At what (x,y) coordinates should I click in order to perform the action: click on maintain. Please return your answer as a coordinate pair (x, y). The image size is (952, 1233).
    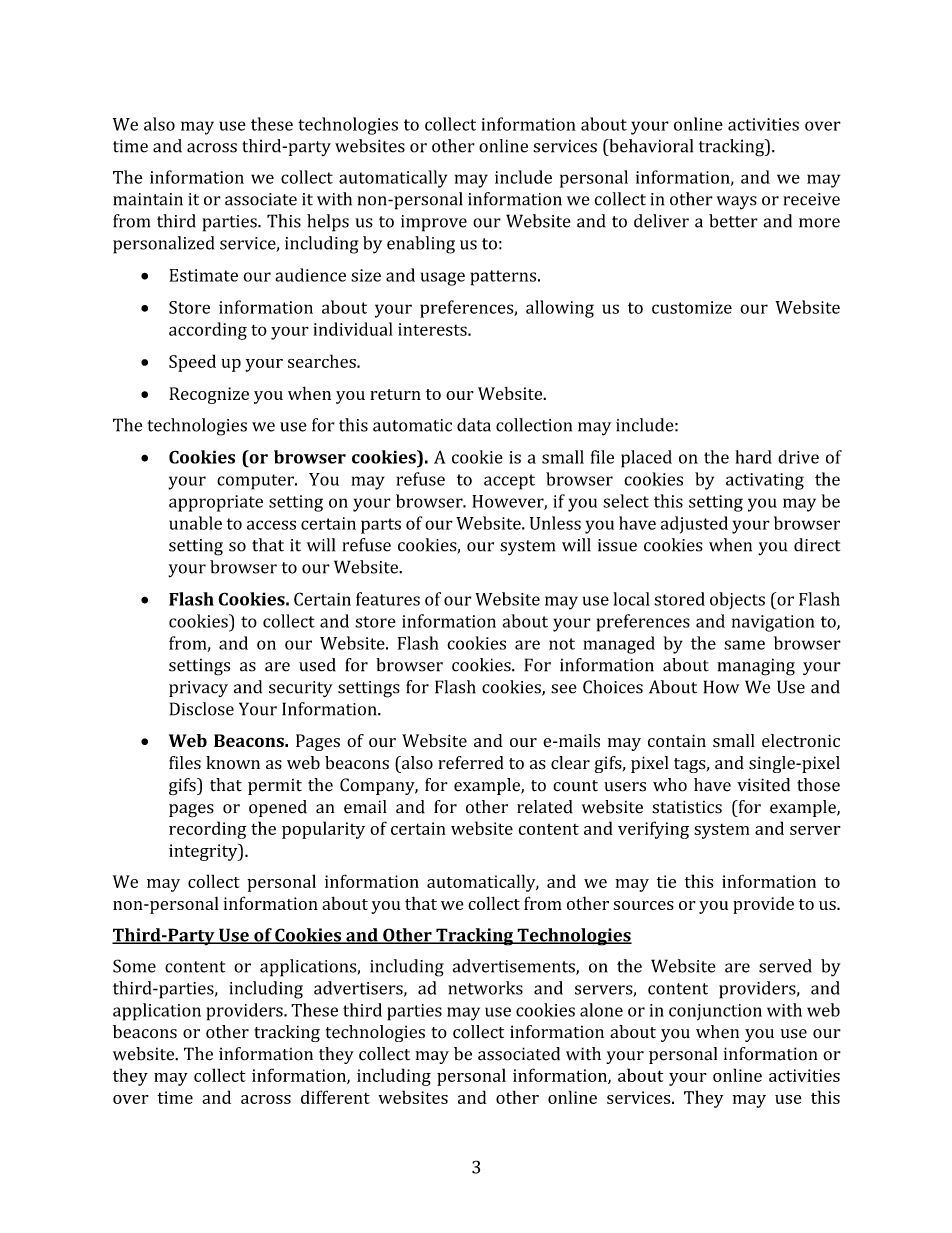
    Looking at the image, I should click on (148, 199).
